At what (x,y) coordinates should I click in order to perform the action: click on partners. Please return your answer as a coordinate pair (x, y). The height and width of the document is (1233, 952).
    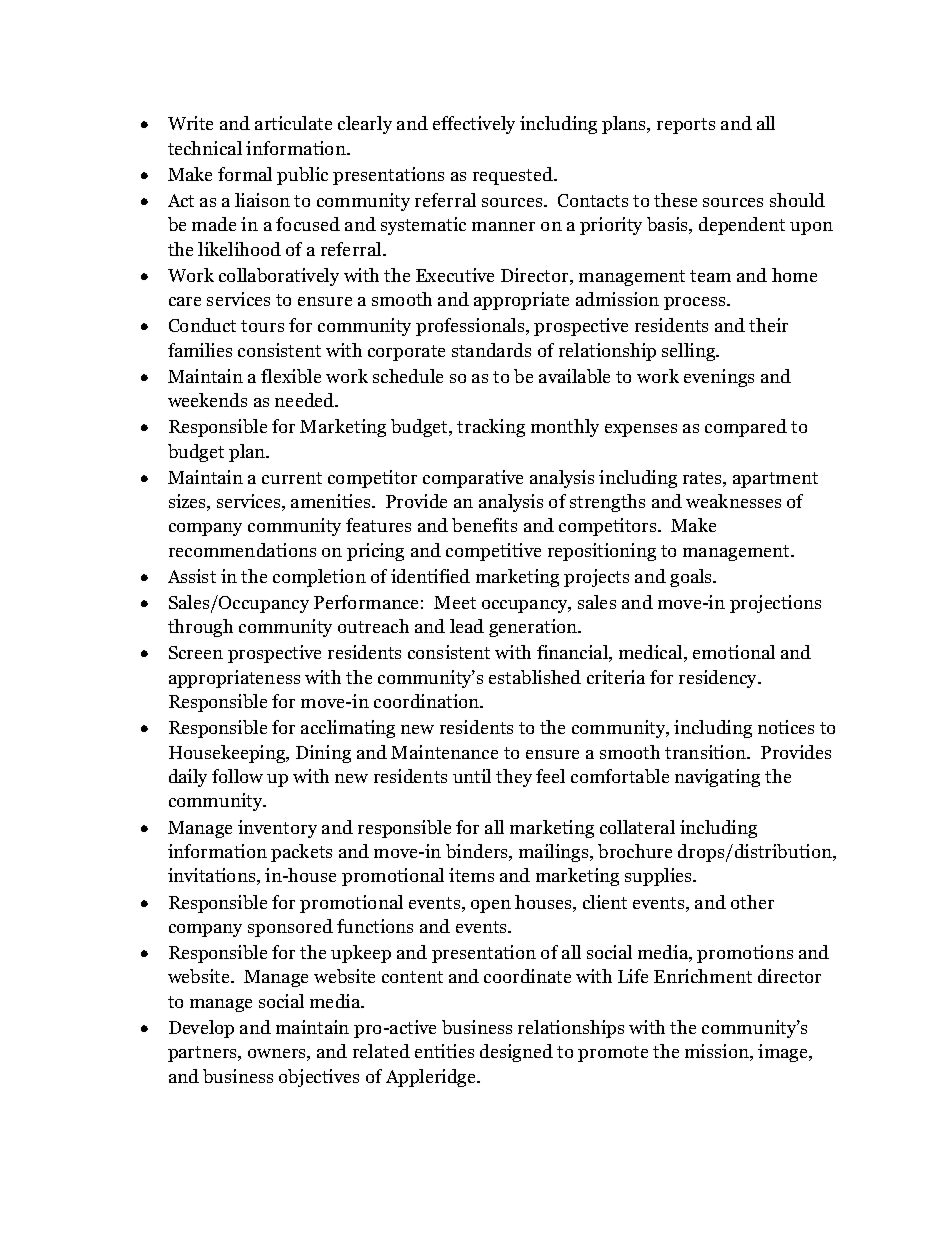
    Looking at the image, I should click on (204, 1054).
